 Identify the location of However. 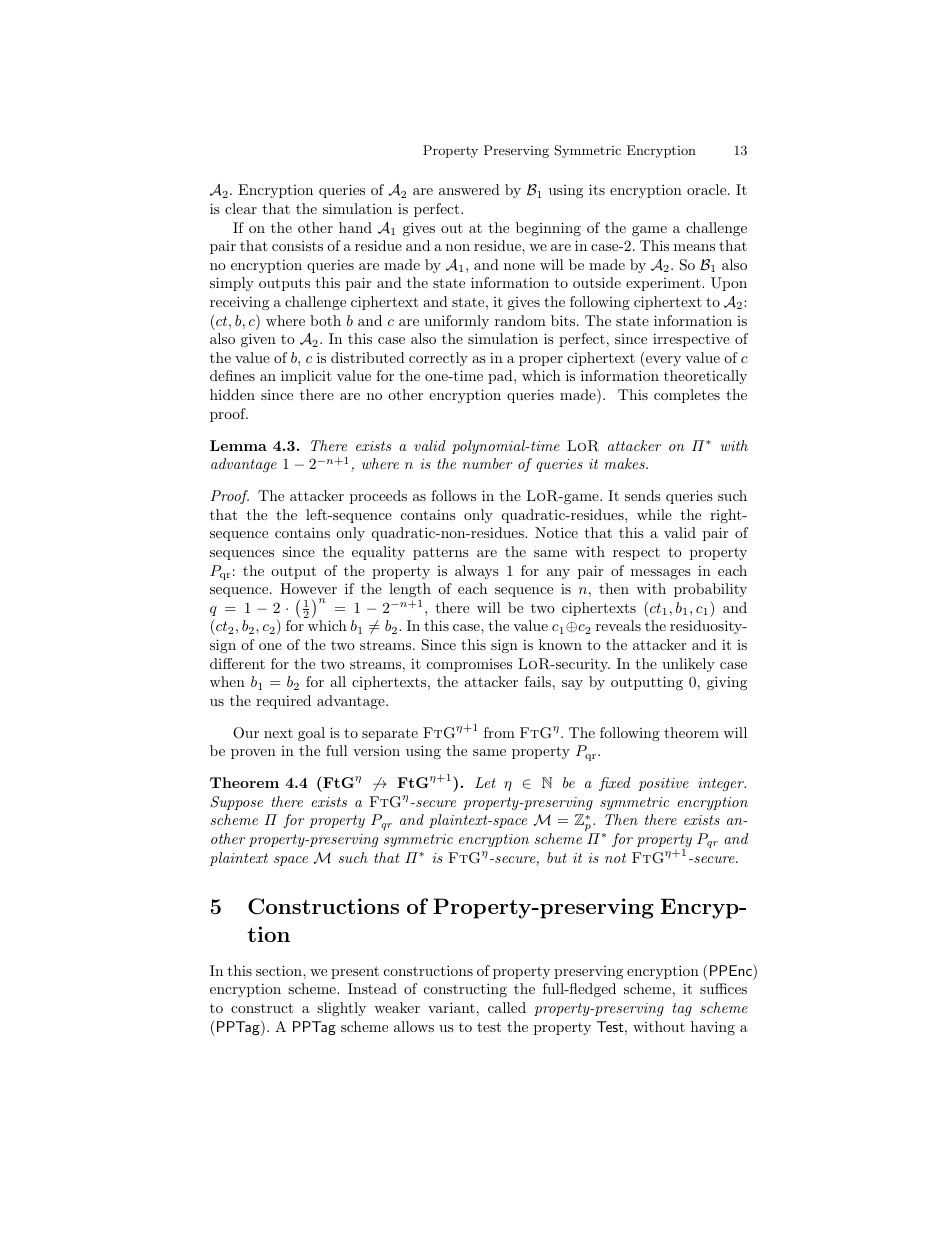
(308, 588).
